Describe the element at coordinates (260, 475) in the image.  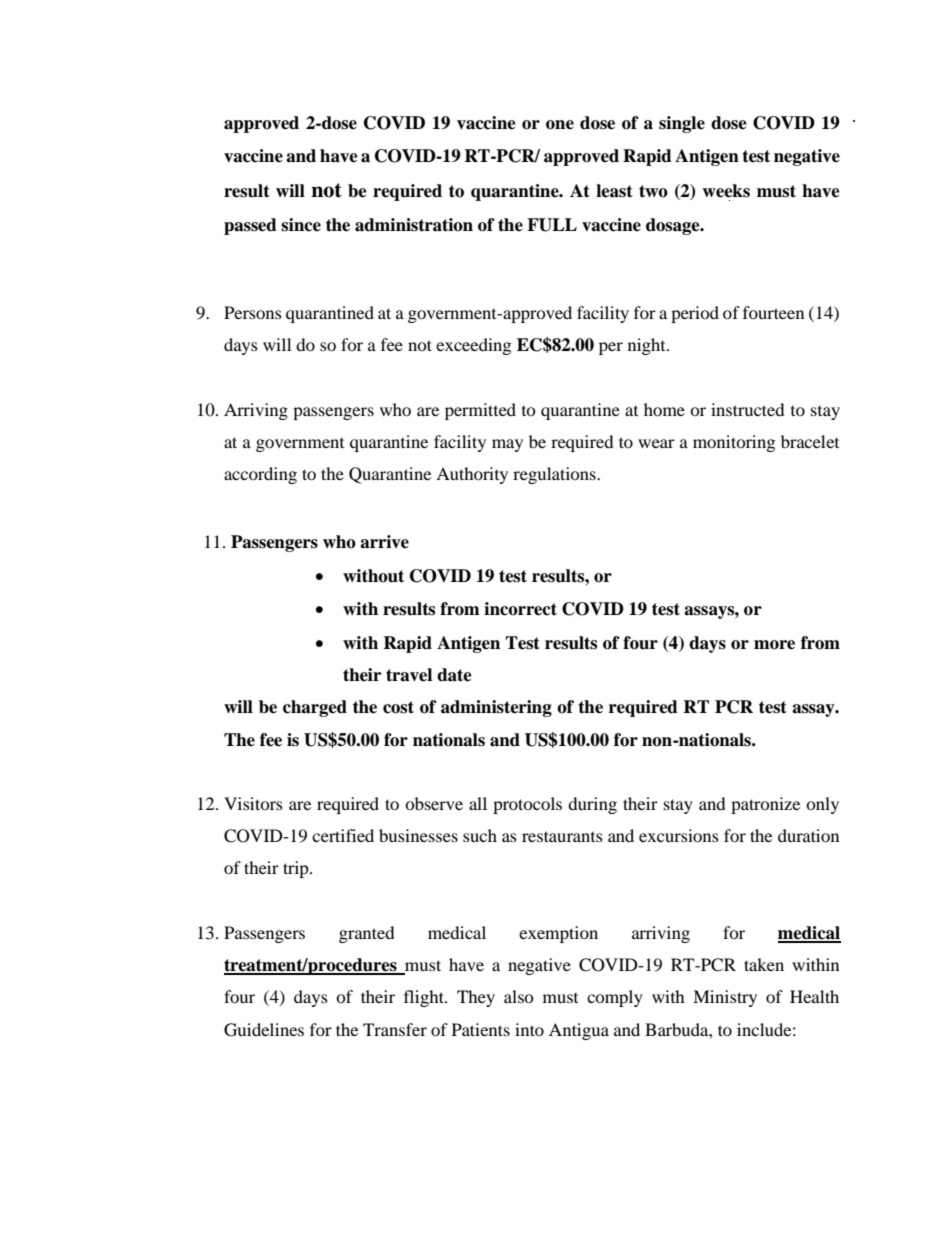
I see `according` at that location.
